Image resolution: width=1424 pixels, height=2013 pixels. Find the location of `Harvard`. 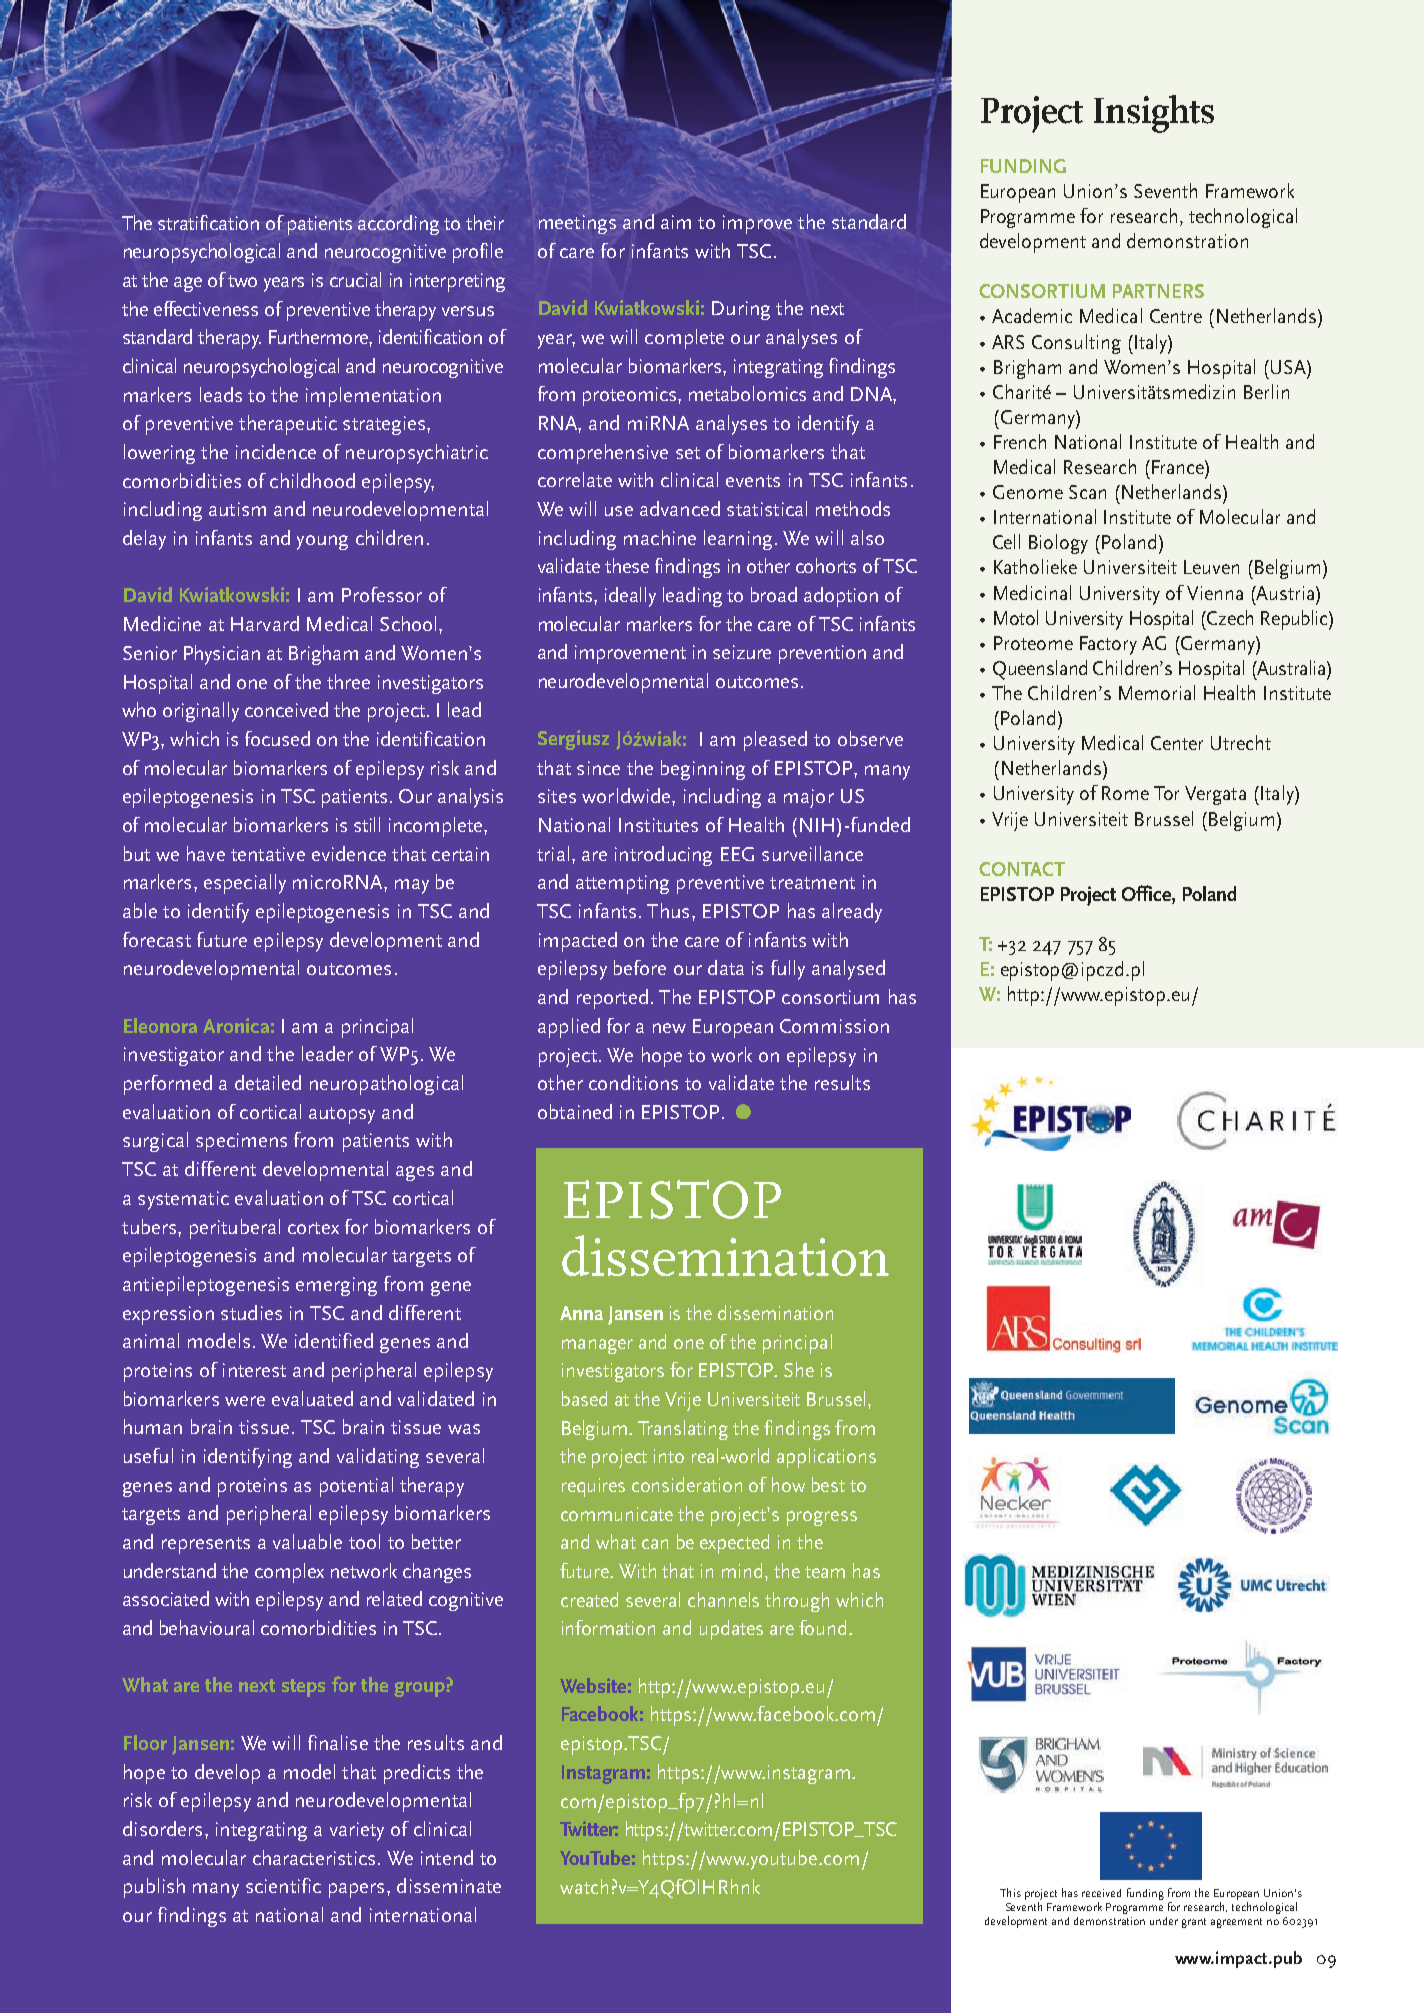

Harvard is located at coordinates (265, 623).
